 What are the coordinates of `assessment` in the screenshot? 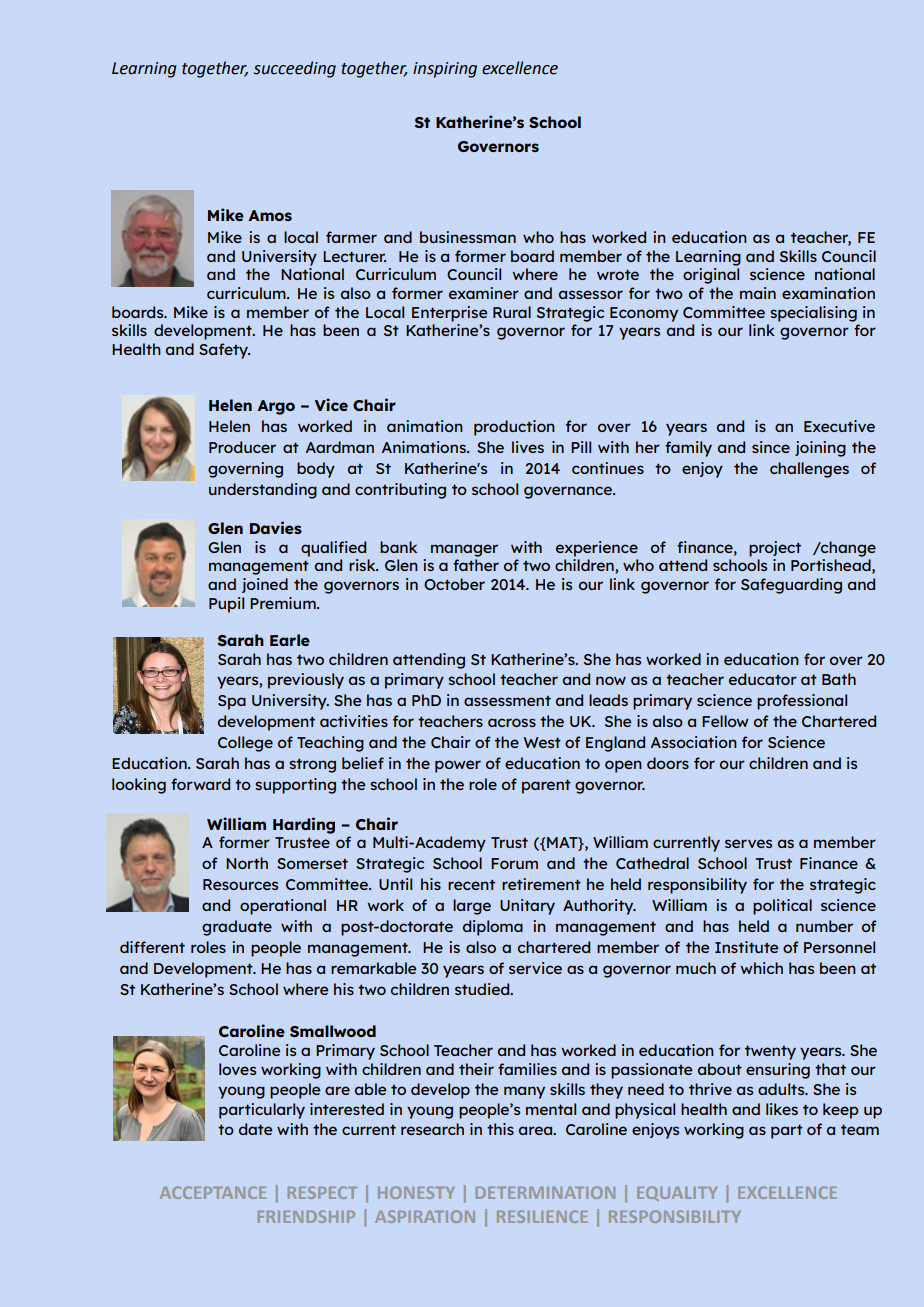 It's located at (507, 700).
